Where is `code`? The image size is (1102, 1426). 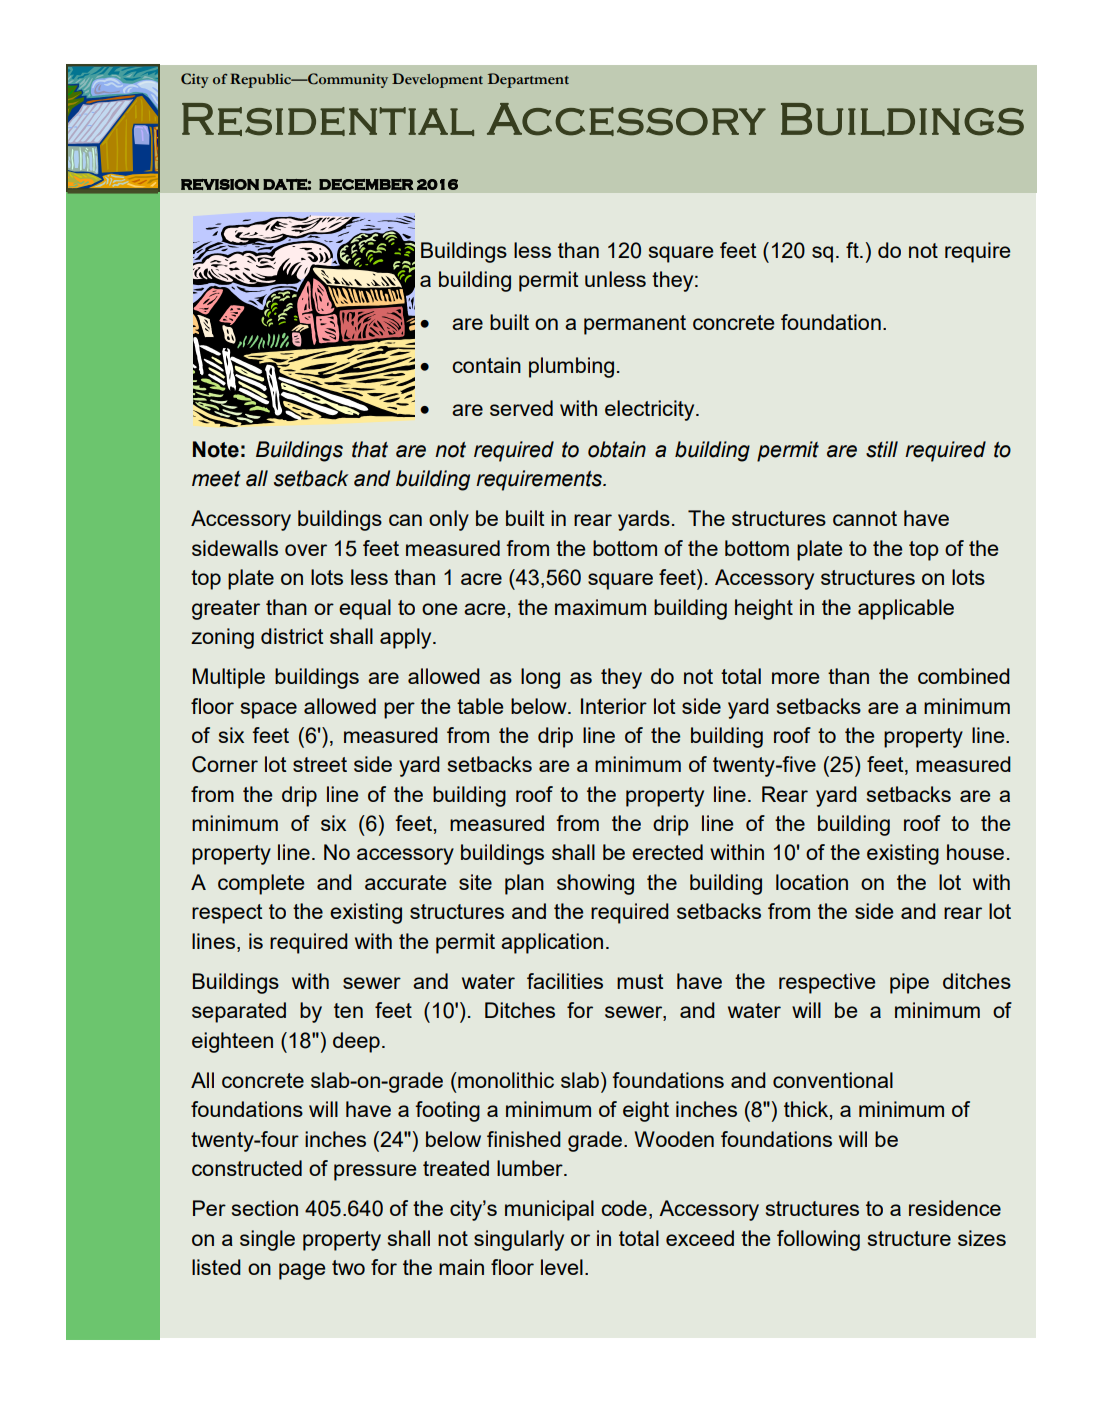
code is located at coordinates (624, 1208).
